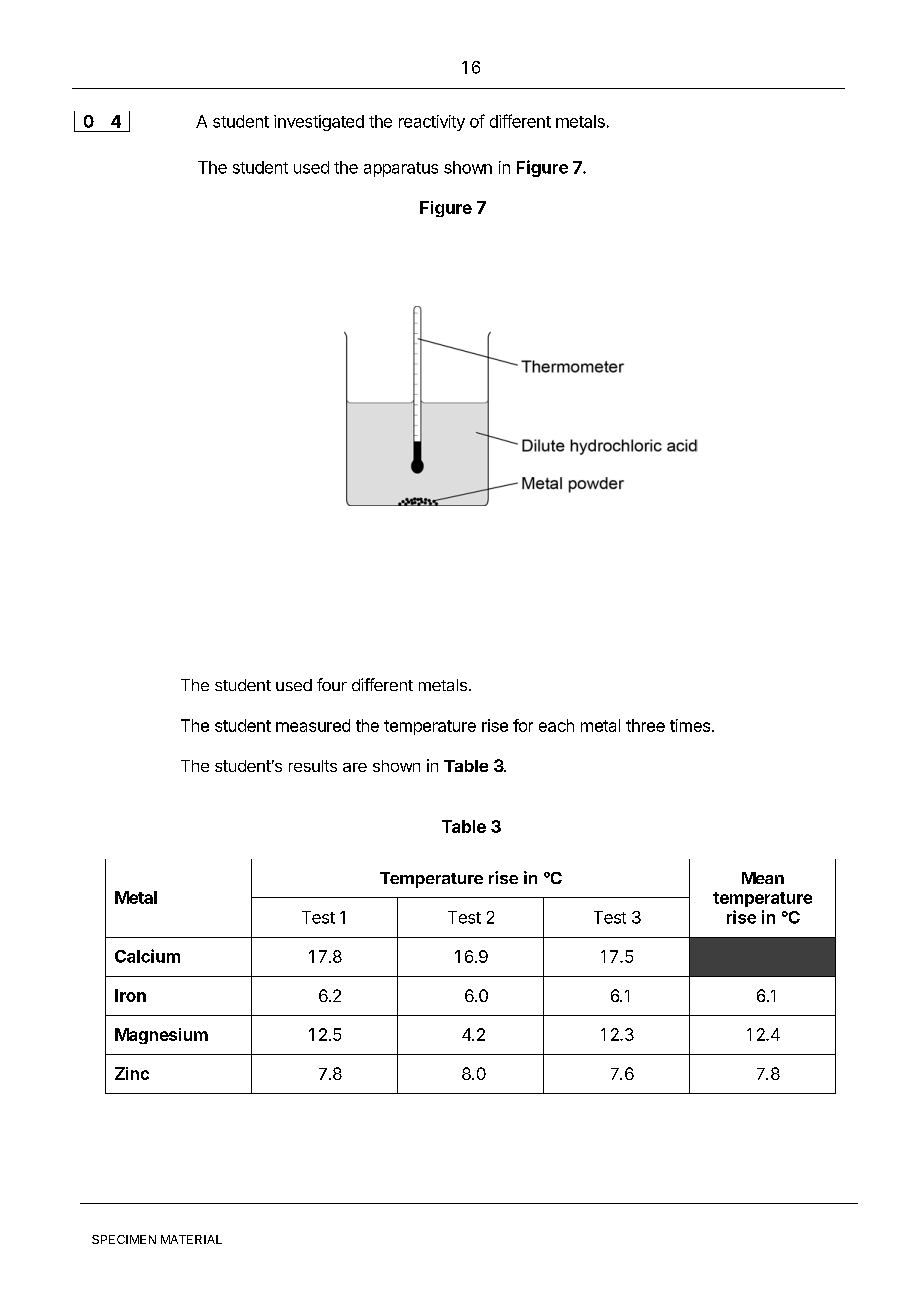 The width and height of the screenshot is (924, 1308). Describe the element at coordinates (191, 1239) in the screenshot. I see `MATERIAL` at that location.
